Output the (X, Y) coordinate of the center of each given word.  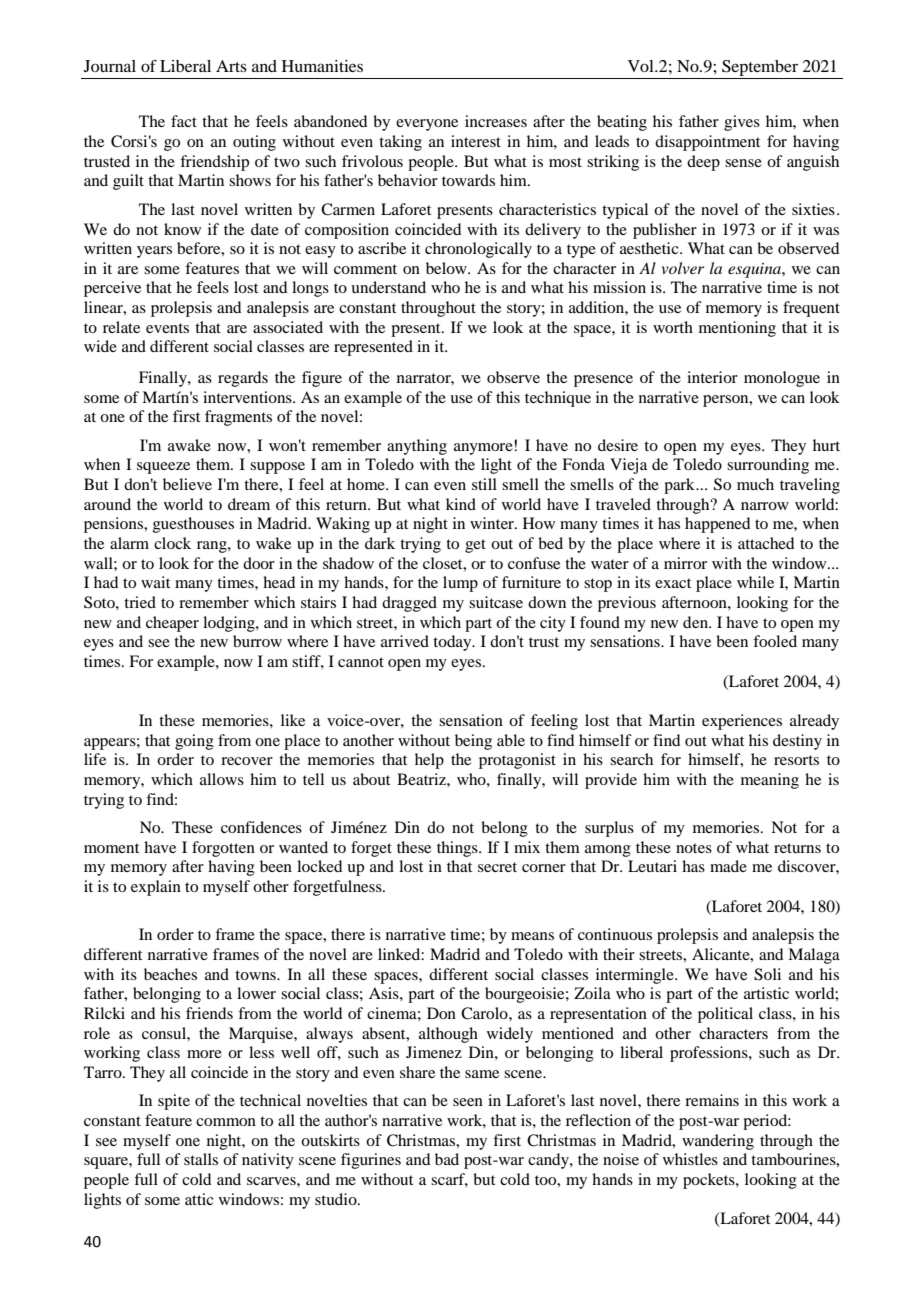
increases (496, 121)
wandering (718, 1142)
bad (447, 1159)
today (453, 643)
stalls (201, 1159)
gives (742, 123)
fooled (775, 641)
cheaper (172, 624)
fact (184, 121)
